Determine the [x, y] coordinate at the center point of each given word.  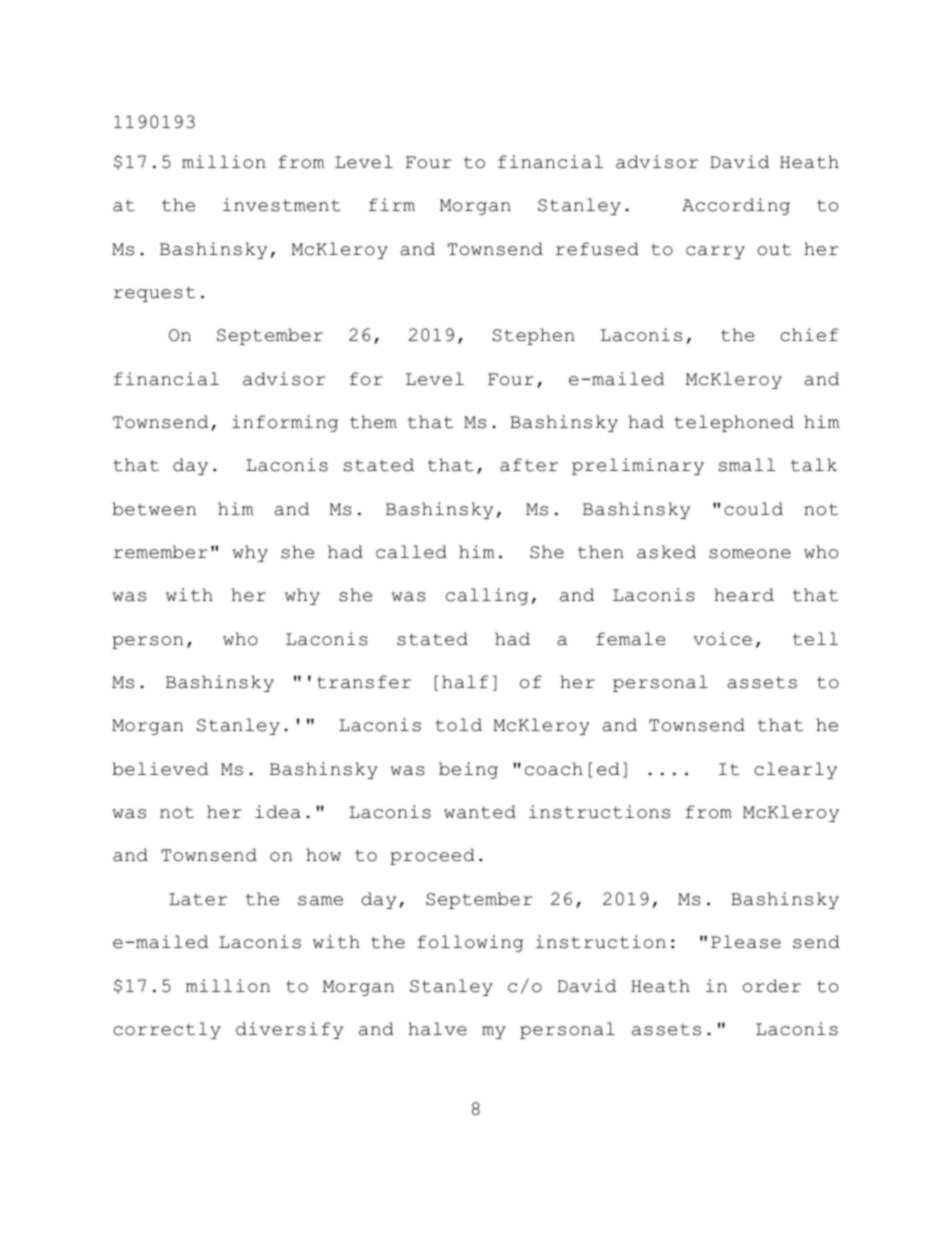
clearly [795, 770]
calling [487, 596]
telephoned [734, 423]
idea [278, 812]
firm [392, 204]
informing [285, 423]
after [529, 465]
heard [744, 595]
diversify [289, 1030]
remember [161, 552]
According [736, 206]
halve [438, 1029]
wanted [480, 812]
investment [282, 205]
